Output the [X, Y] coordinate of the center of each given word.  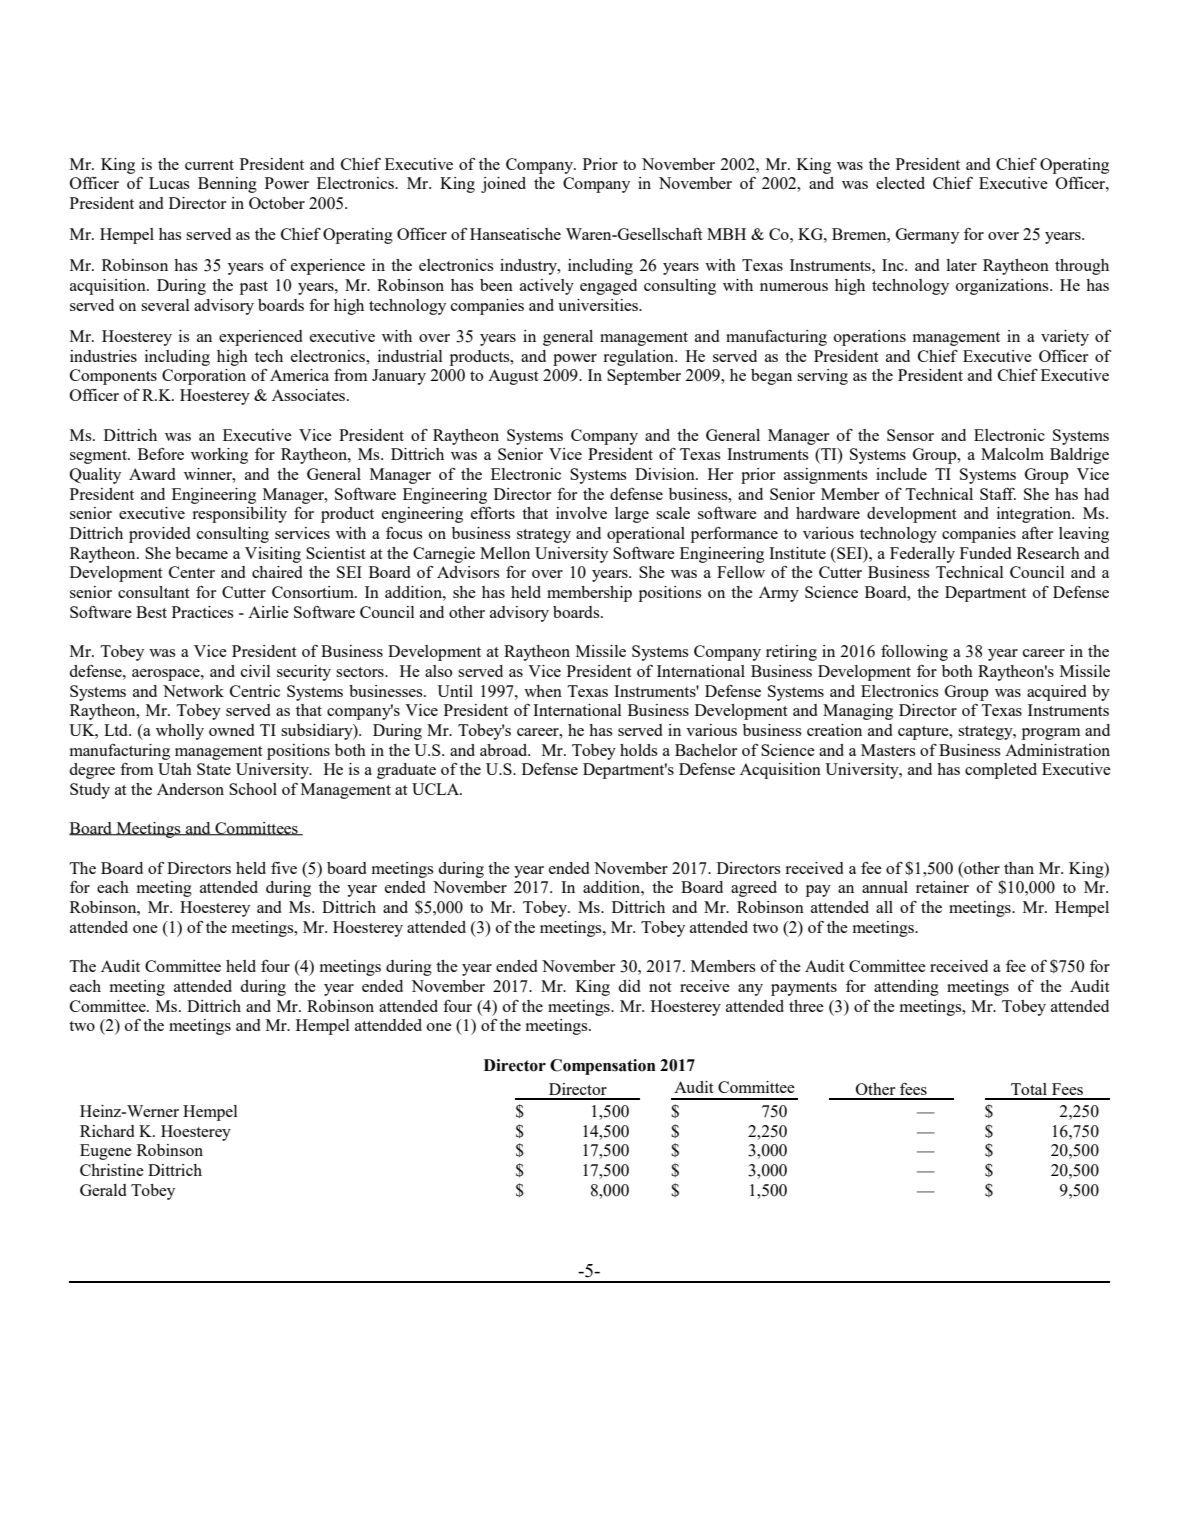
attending [906, 988]
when [543, 691]
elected [900, 183]
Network [193, 691]
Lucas [169, 183]
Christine [112, 1170]
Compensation [603, 1067]
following [914, 653]
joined [503, 185]
